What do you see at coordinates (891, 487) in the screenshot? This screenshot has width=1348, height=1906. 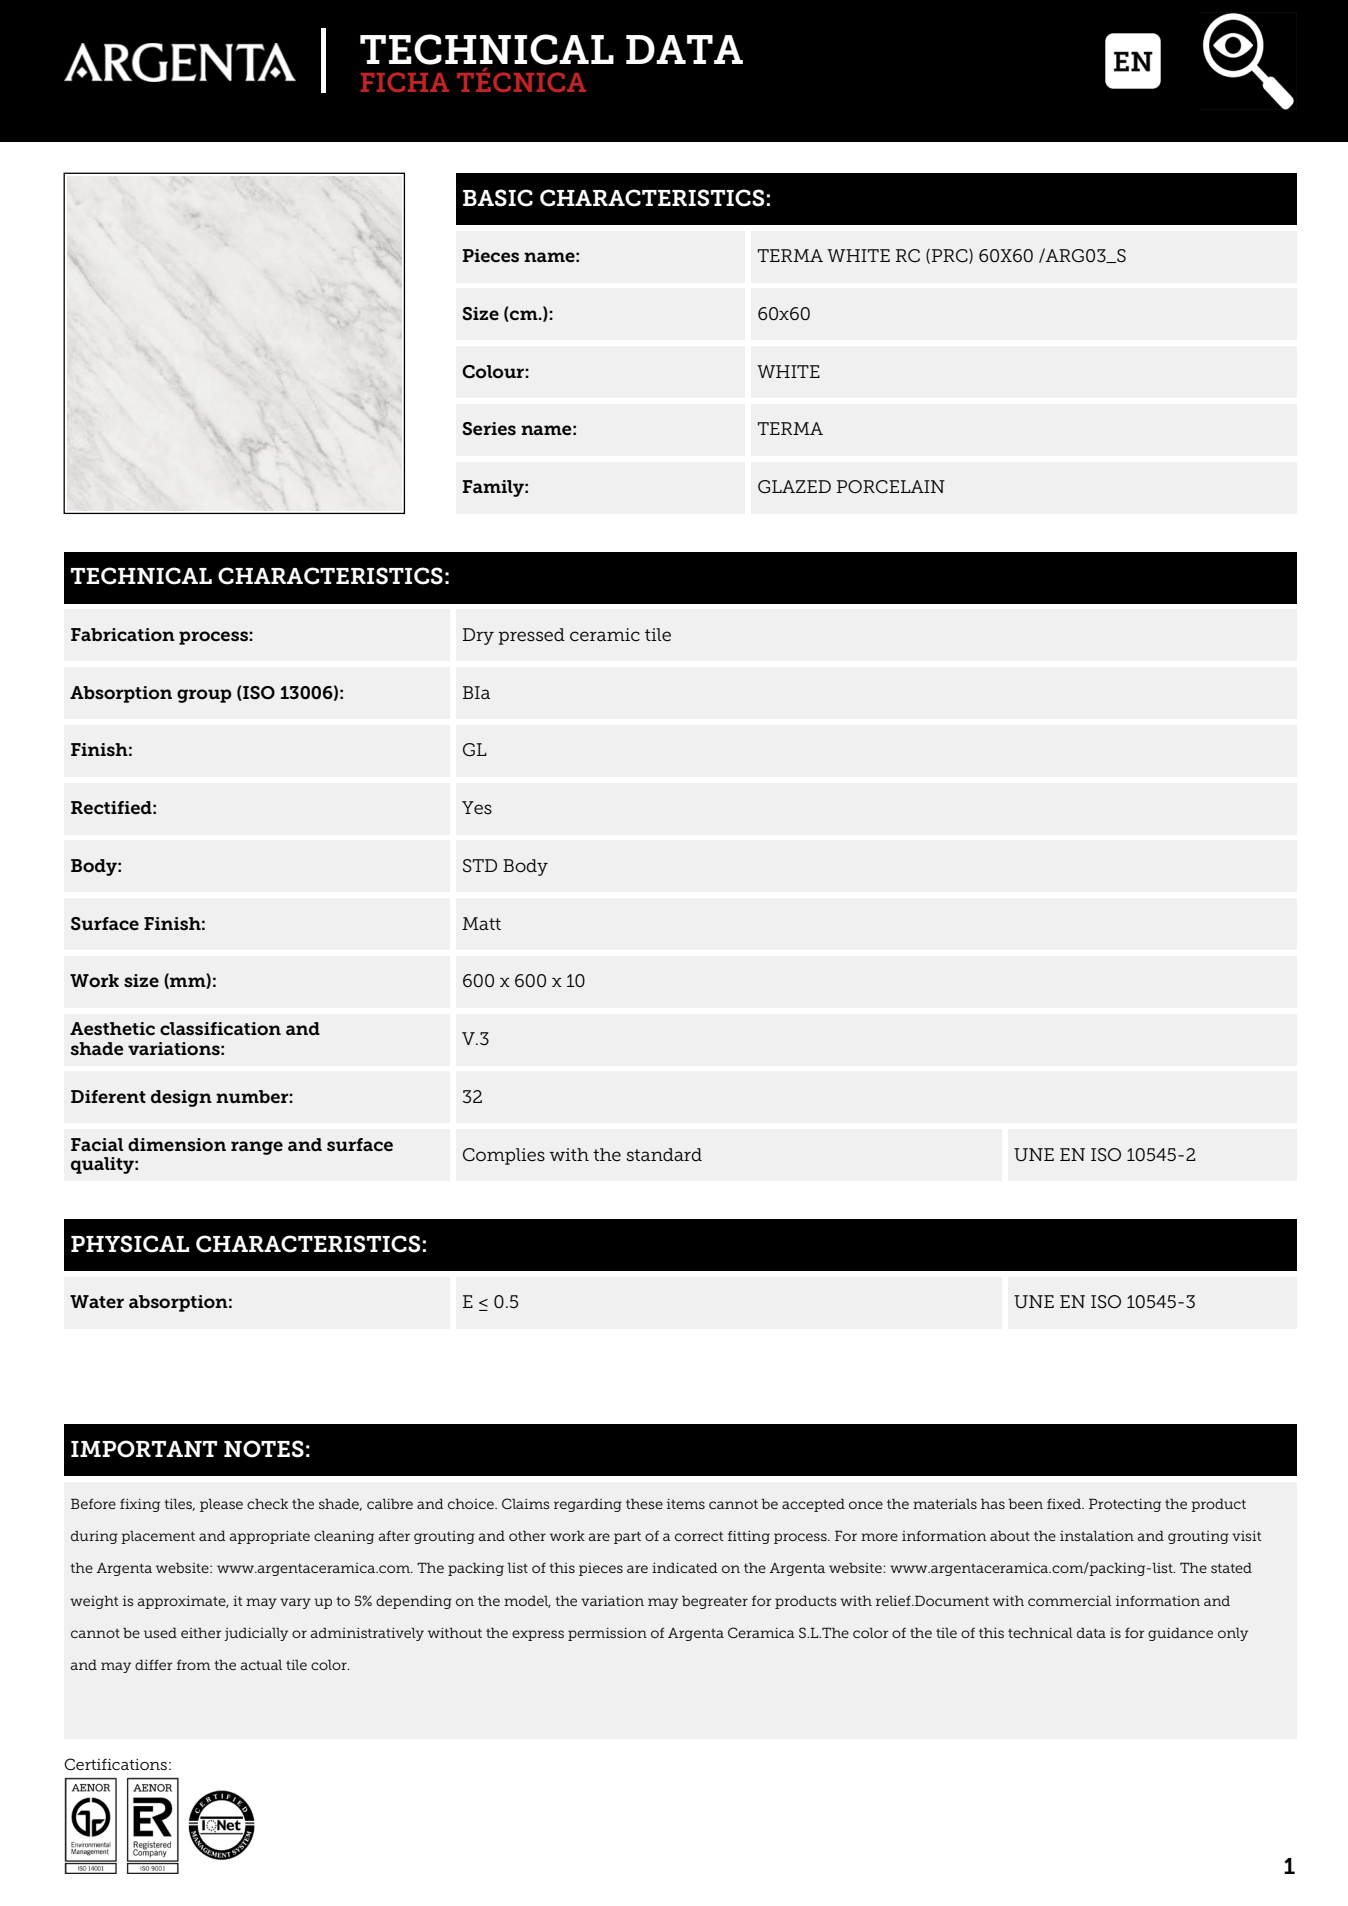 I see `PORCELAIN` at bounding box center [891, 487].
